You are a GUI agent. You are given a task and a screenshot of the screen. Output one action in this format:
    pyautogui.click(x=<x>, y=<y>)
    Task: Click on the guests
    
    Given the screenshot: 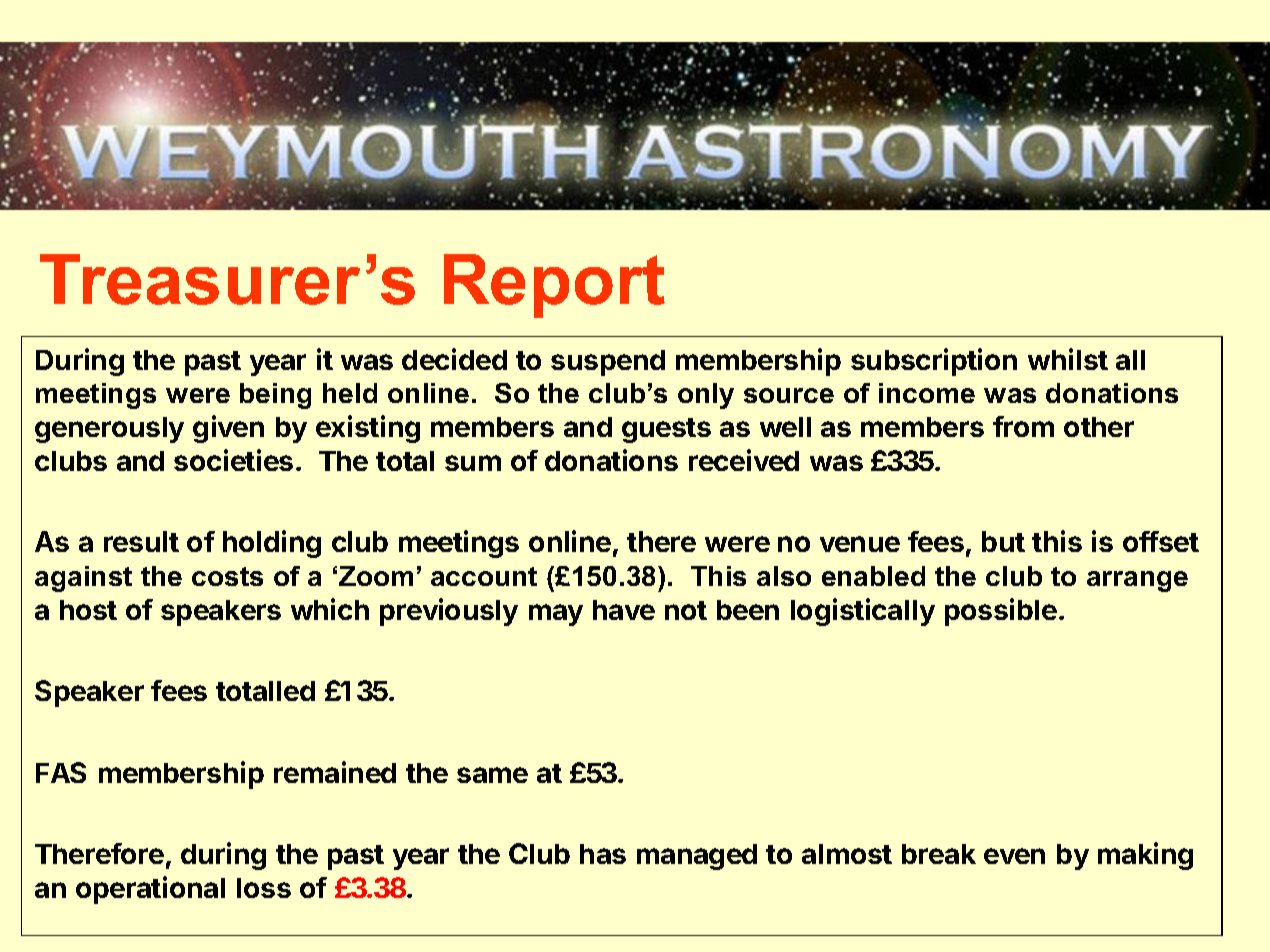 What is the action you would take?
    pyautogui.click(x=666, y=430)
